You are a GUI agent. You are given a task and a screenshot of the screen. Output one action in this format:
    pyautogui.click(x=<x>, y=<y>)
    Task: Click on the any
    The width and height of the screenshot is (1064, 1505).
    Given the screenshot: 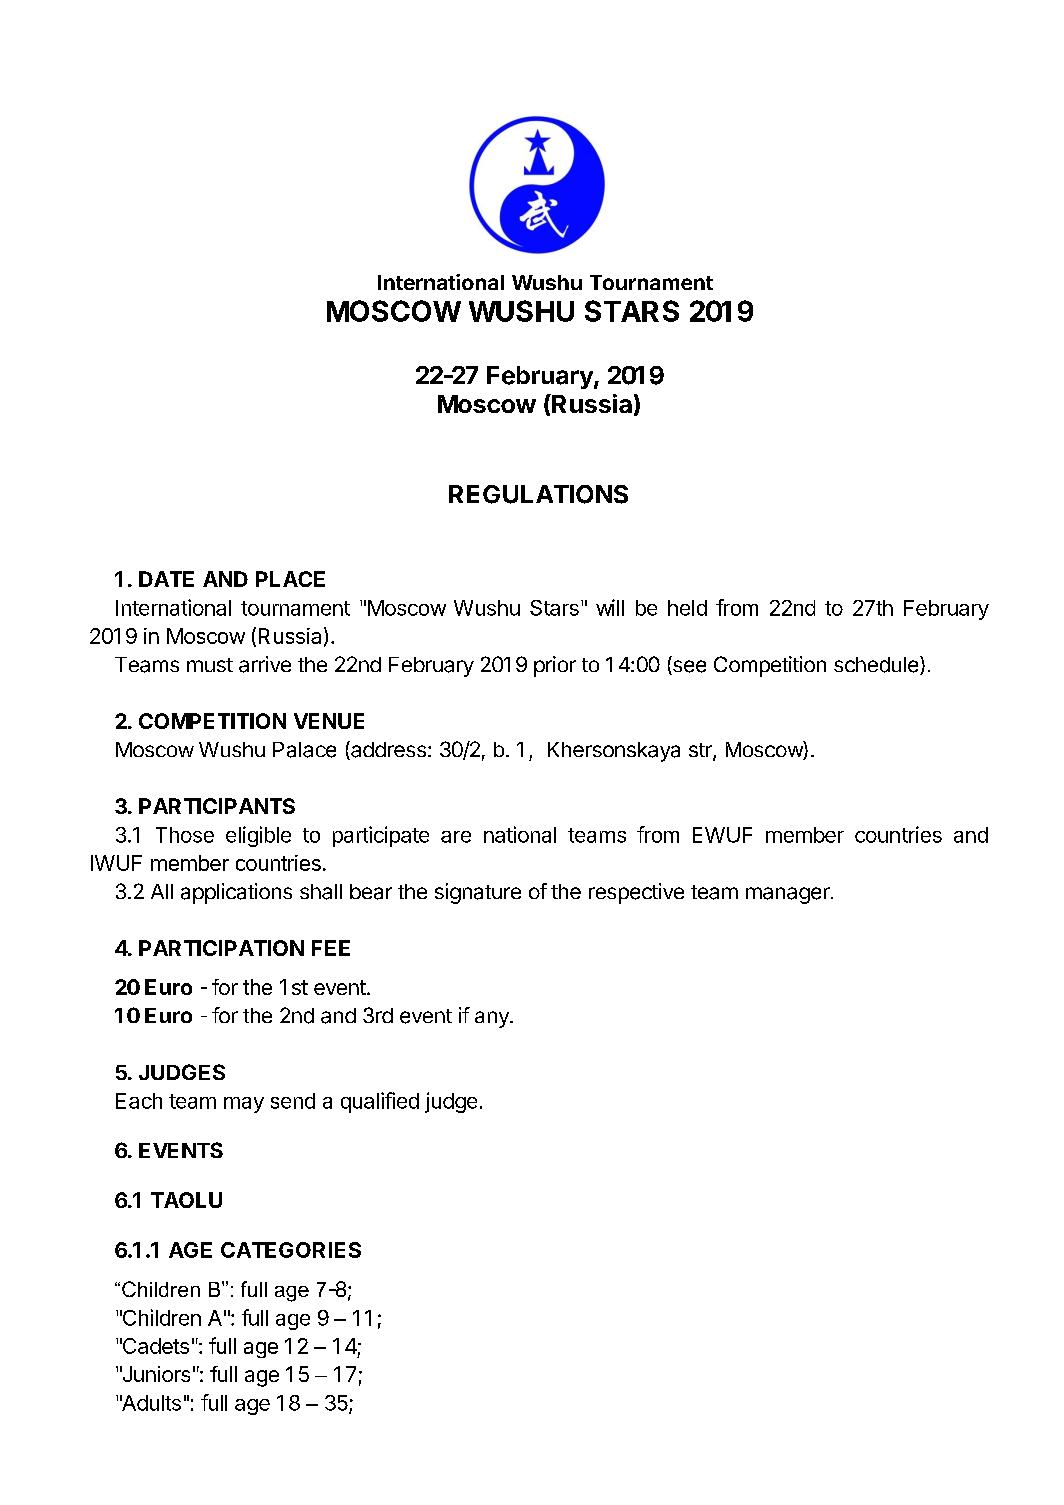 What is the action you would take?
    pyautogui.click(x=493, y=1019)
